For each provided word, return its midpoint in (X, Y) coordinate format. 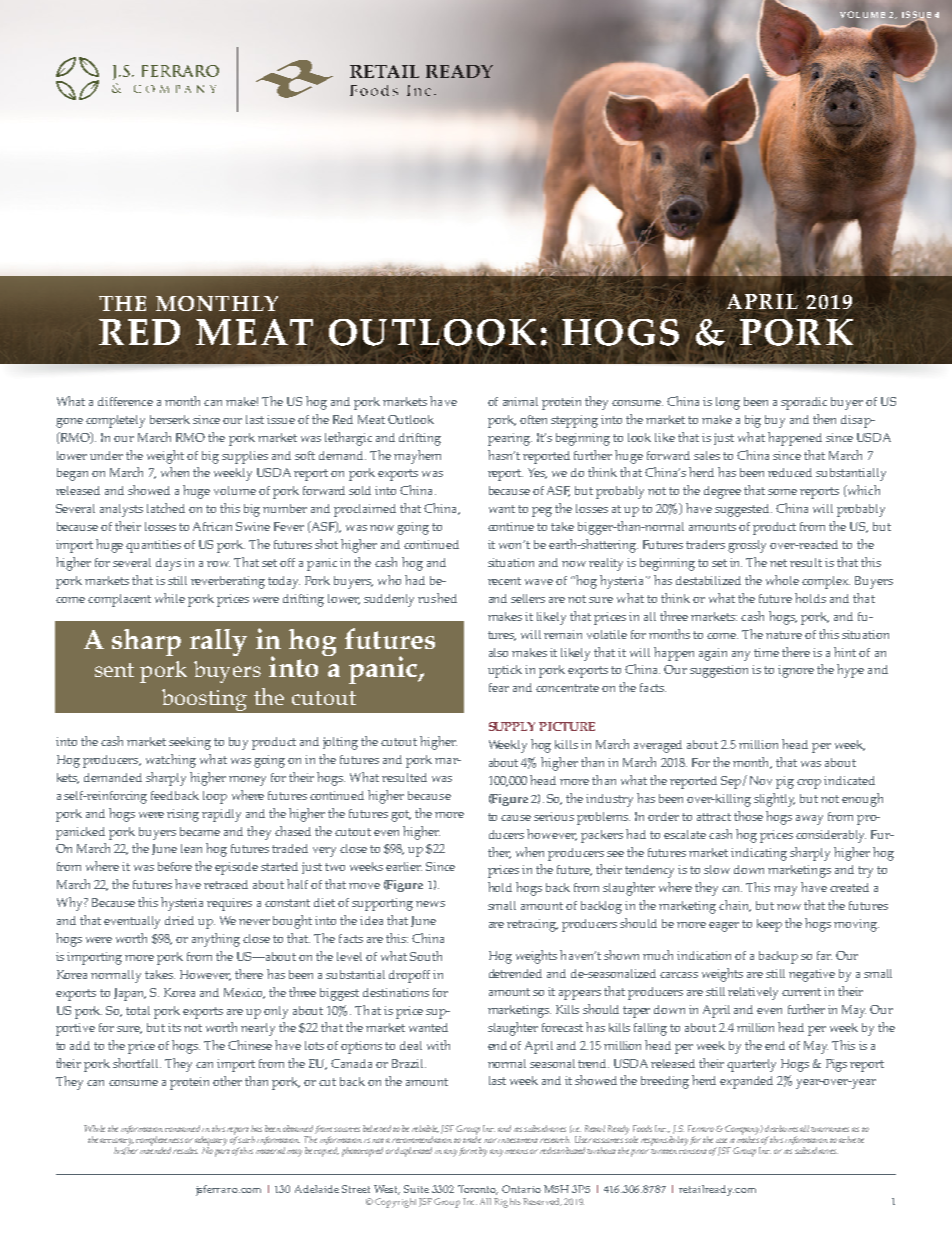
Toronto (478, 1190)
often (533, 419)
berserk (170, 419)
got (401, 816)
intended (155, 1149)
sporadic (804, 403)
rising (183, 815)
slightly (774, 800)
